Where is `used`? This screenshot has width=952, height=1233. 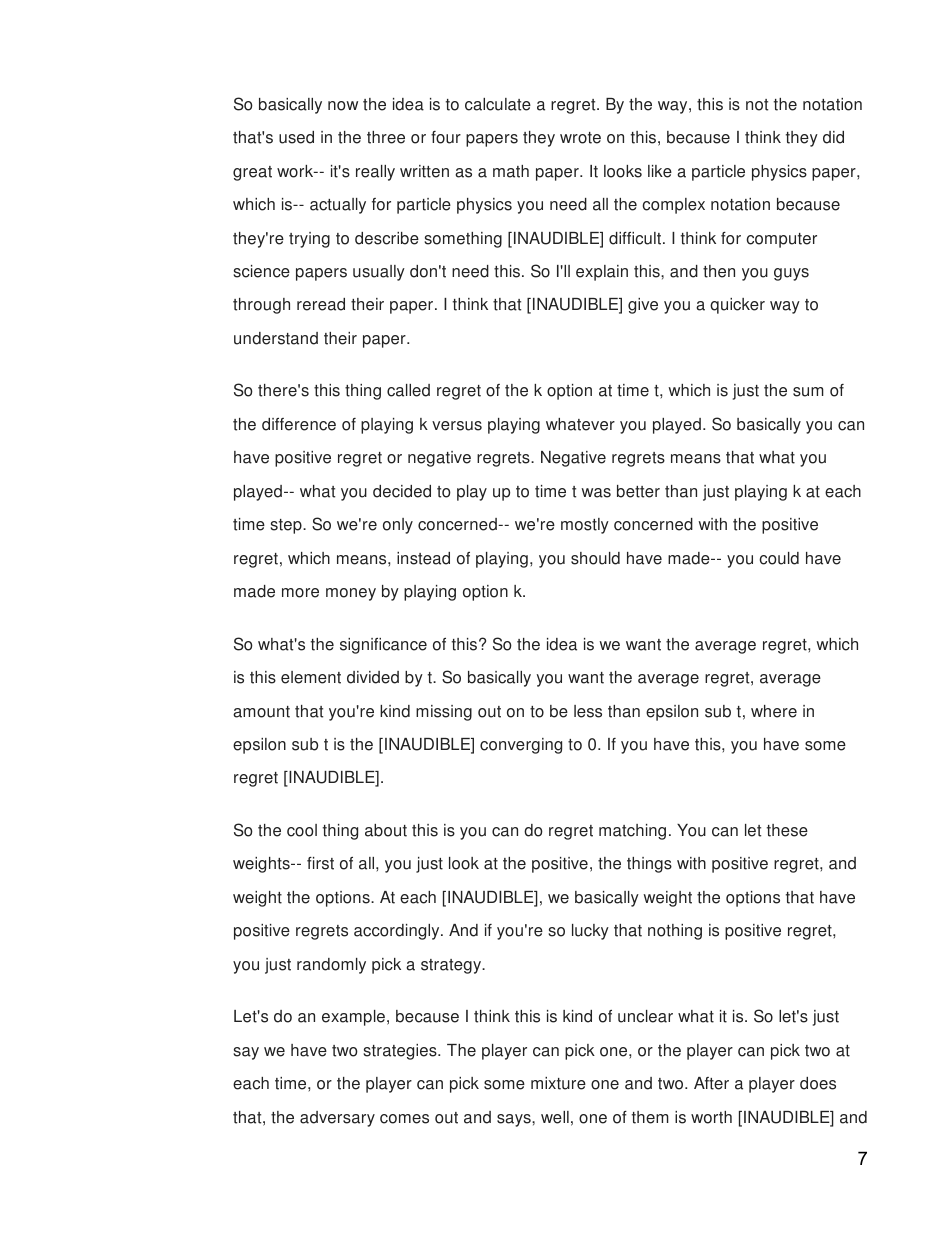
used is located at coordinates (296, 137).
